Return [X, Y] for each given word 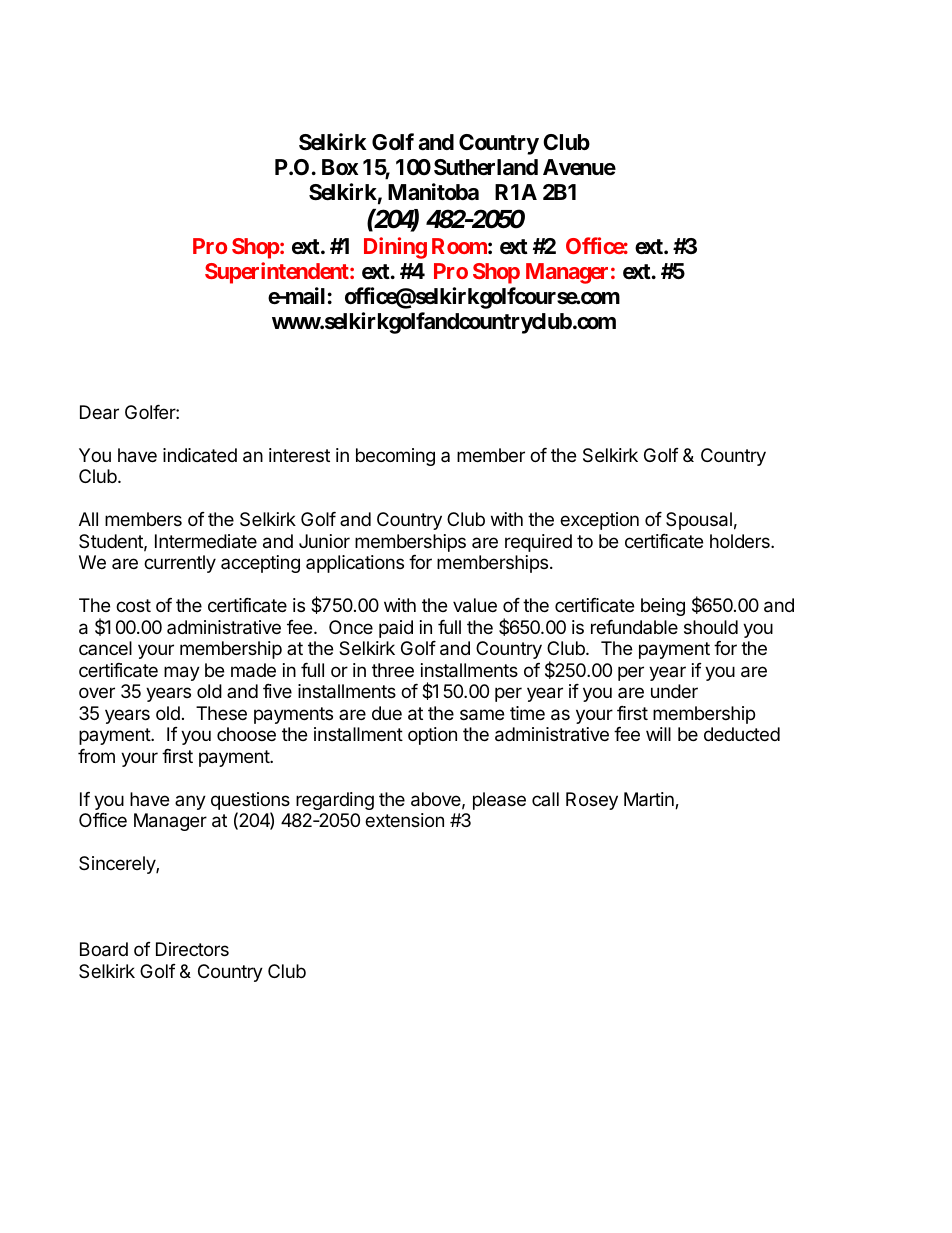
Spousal [699, 521]
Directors [192, 949]
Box [340, 167]
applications [355, 564]
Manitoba [433, 192]
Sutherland [486, 167]
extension [404, 820]
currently [180, 564]
